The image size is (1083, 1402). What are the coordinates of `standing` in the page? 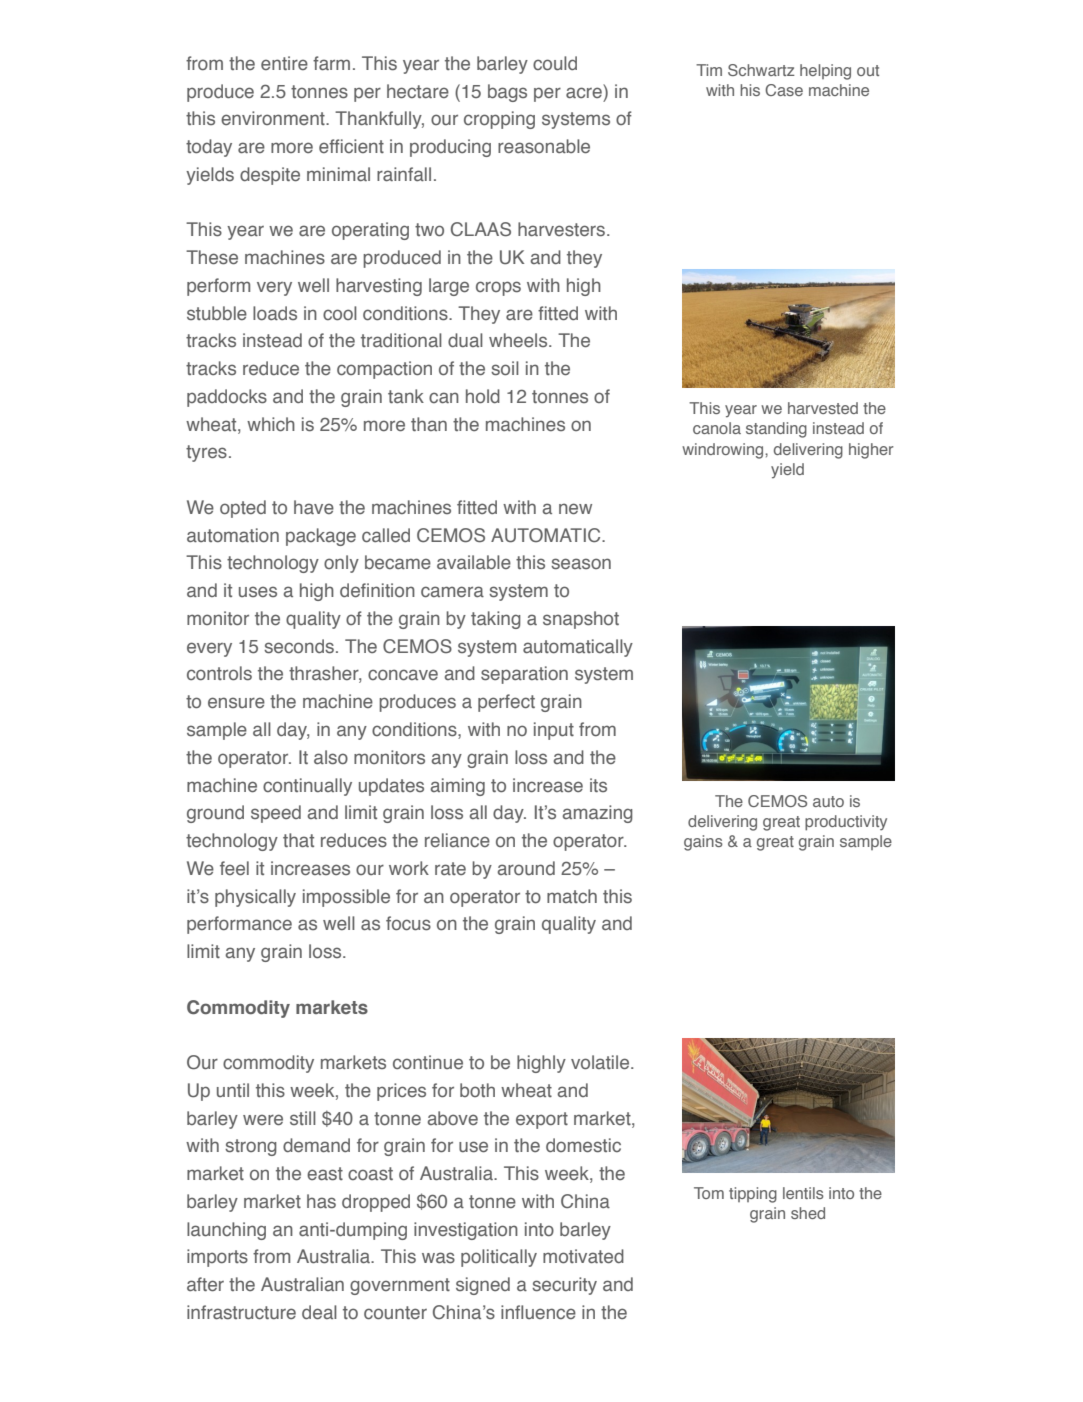 It's located at (776, 430).
